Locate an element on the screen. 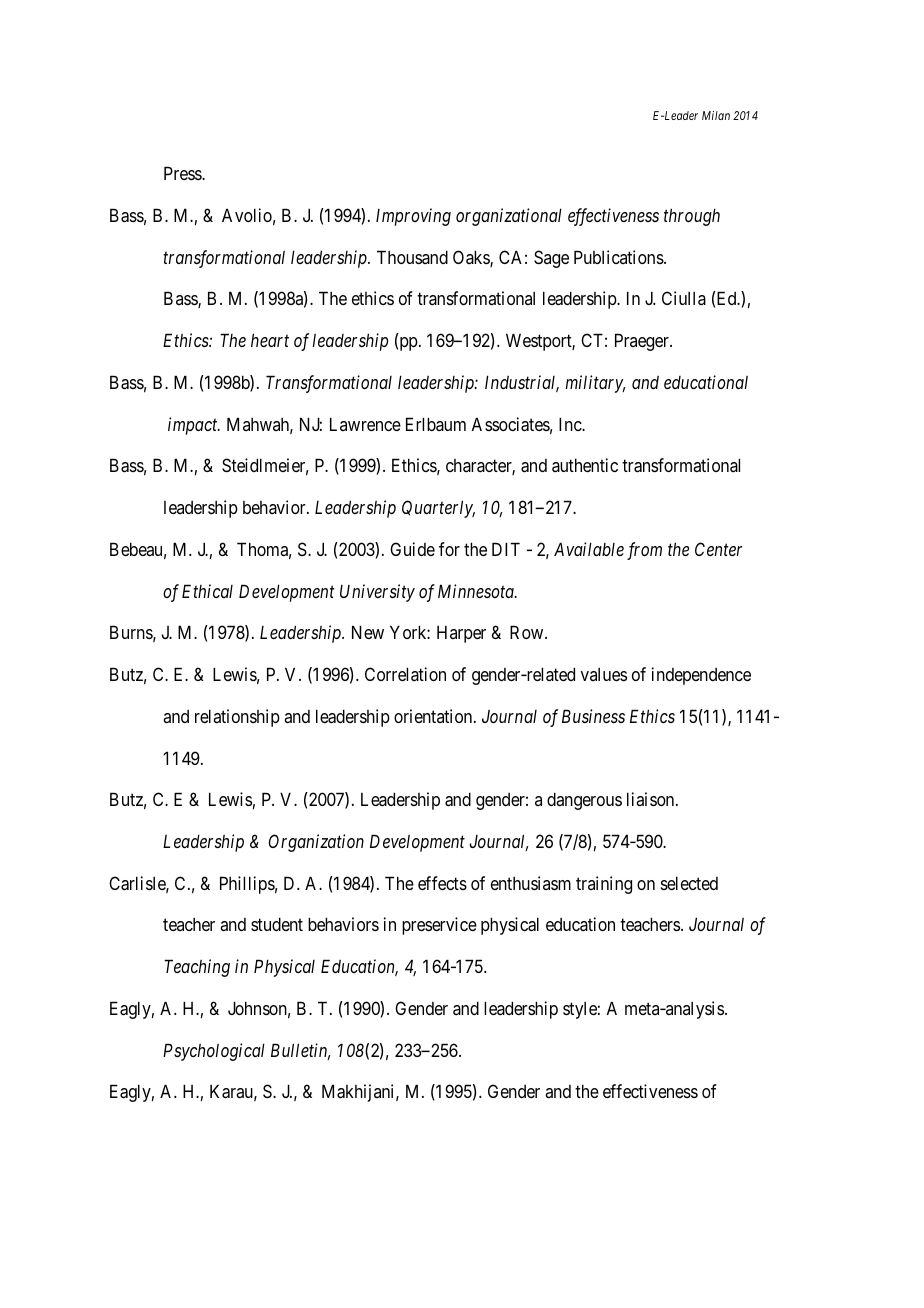 This screenshot has width=924, height=1308. from is located at coordinates (644, 551).
